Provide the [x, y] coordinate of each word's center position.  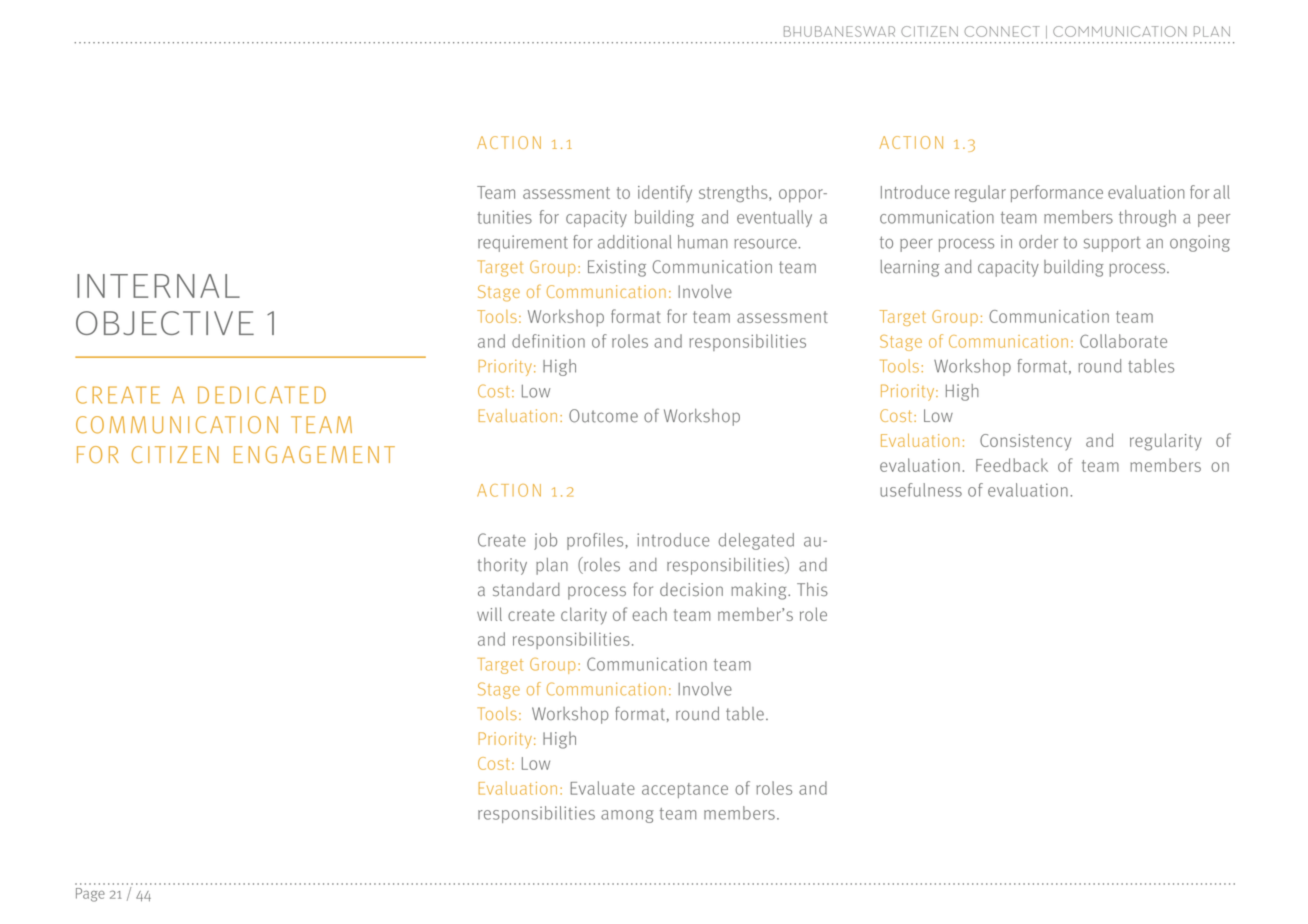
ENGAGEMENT [314, 454]
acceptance [685, 790]
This [812, 589]
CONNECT [1002, 31]
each [650, 614]
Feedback [1012, 465]
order [1038, 242]
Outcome [603, 416]
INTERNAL [158, 286]
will [489, 614]
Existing [617, 268]
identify [665, 194]
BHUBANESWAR [839, 31]
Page [90, 895]
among [627, 816]
